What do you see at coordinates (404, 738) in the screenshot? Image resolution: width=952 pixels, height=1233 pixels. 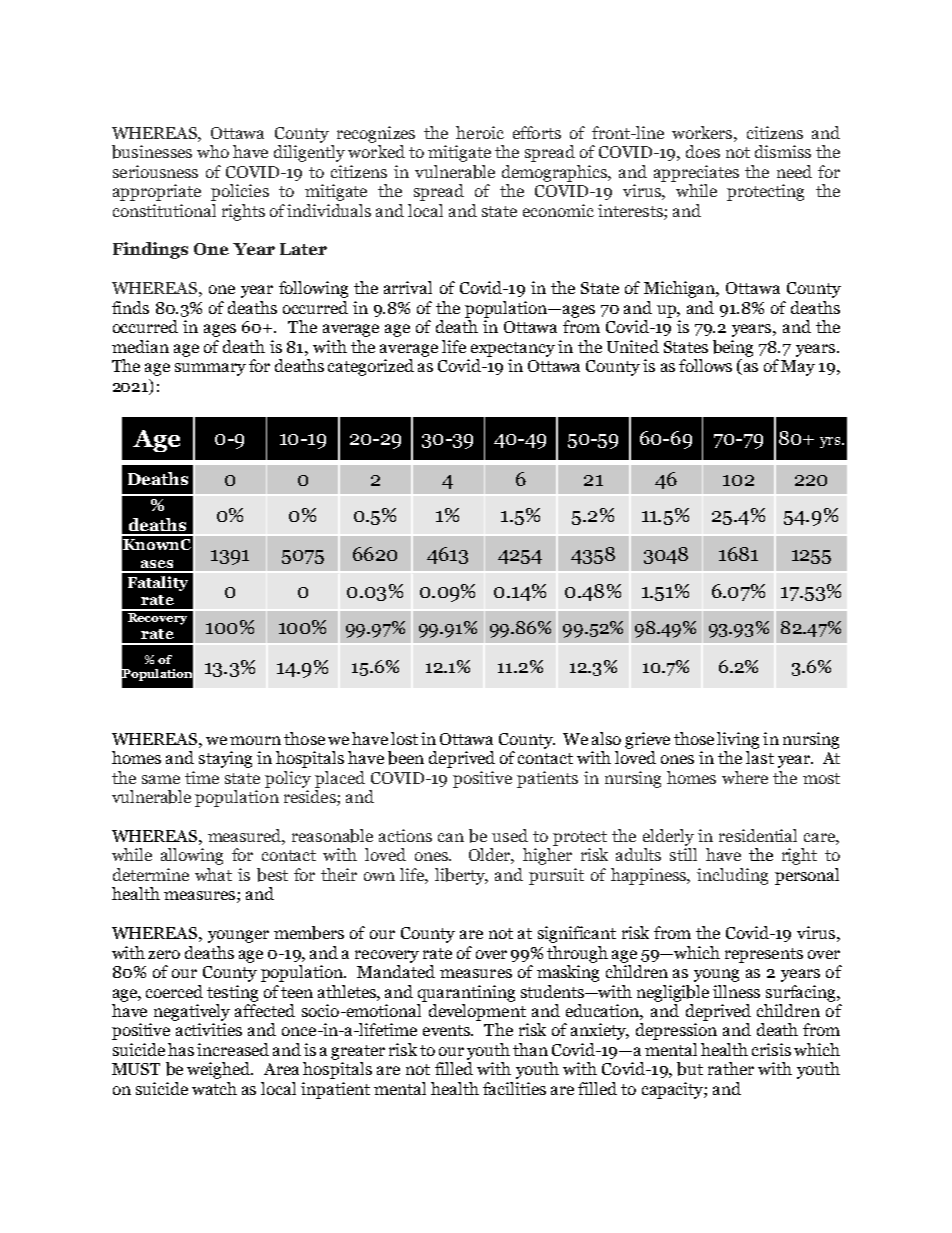 I see `lost` at bounding box center [404, 738].
